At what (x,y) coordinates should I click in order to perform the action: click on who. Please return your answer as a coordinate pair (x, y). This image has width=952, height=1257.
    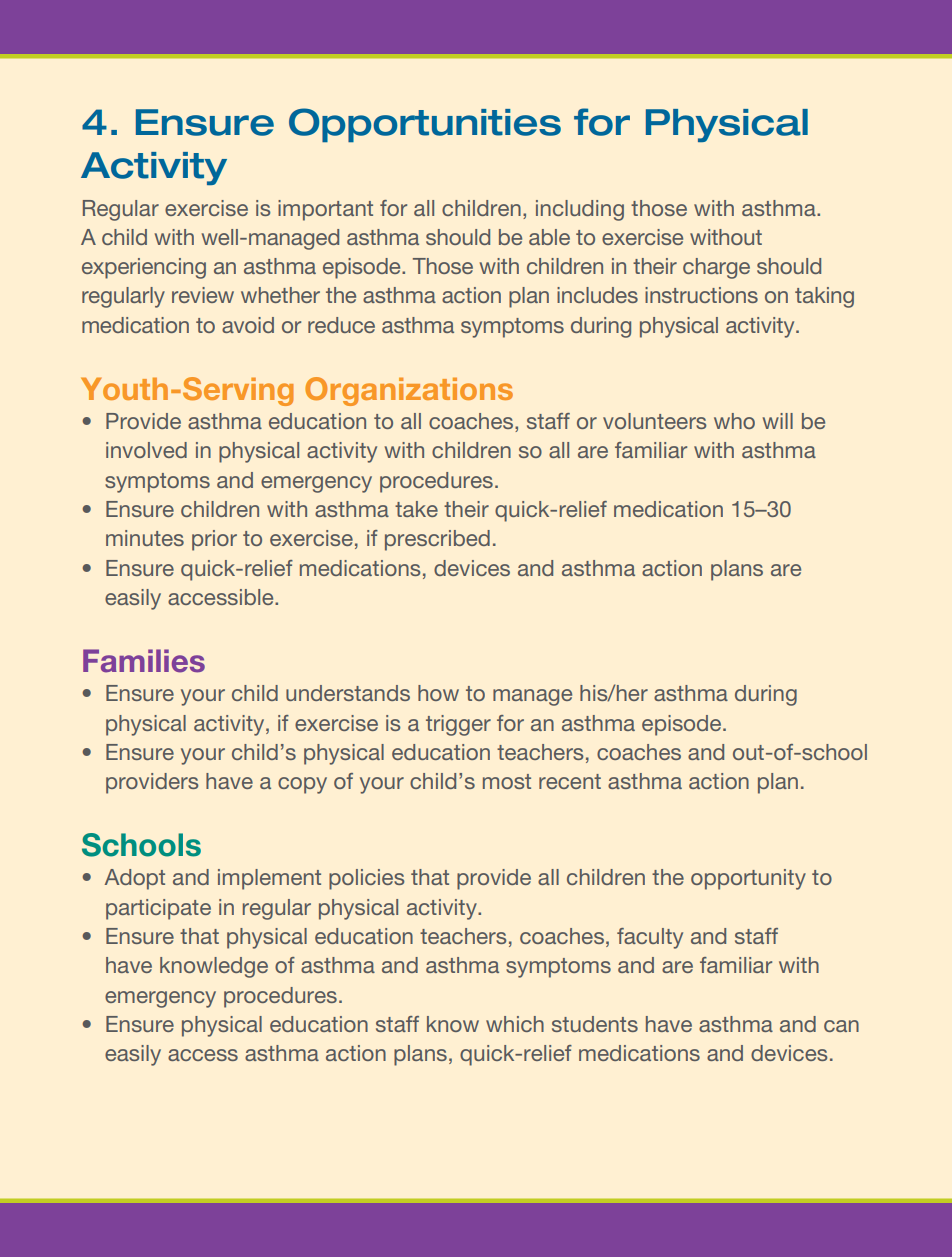
    Looking at the image, I should click on (734, 421).
